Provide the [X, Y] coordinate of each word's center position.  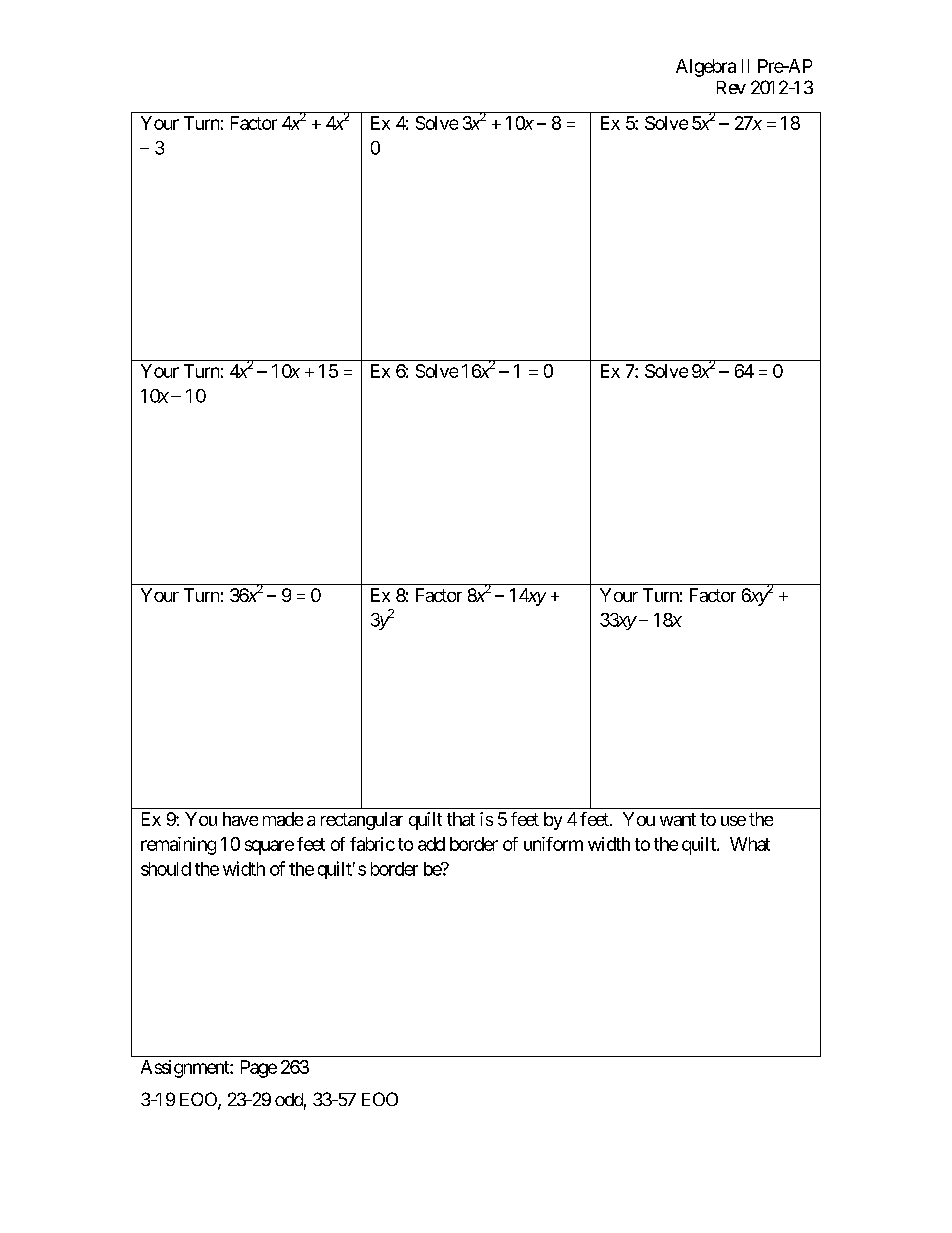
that [461, 819]
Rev [731, 87]
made [283, 819]
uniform [553, 844]
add [431, 844]
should [166, 869]
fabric [372, 844]
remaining [178, 846]
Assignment [186, 1069]
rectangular [362, 821]
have [240, 819]
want [678, 819]
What [750, 844]
